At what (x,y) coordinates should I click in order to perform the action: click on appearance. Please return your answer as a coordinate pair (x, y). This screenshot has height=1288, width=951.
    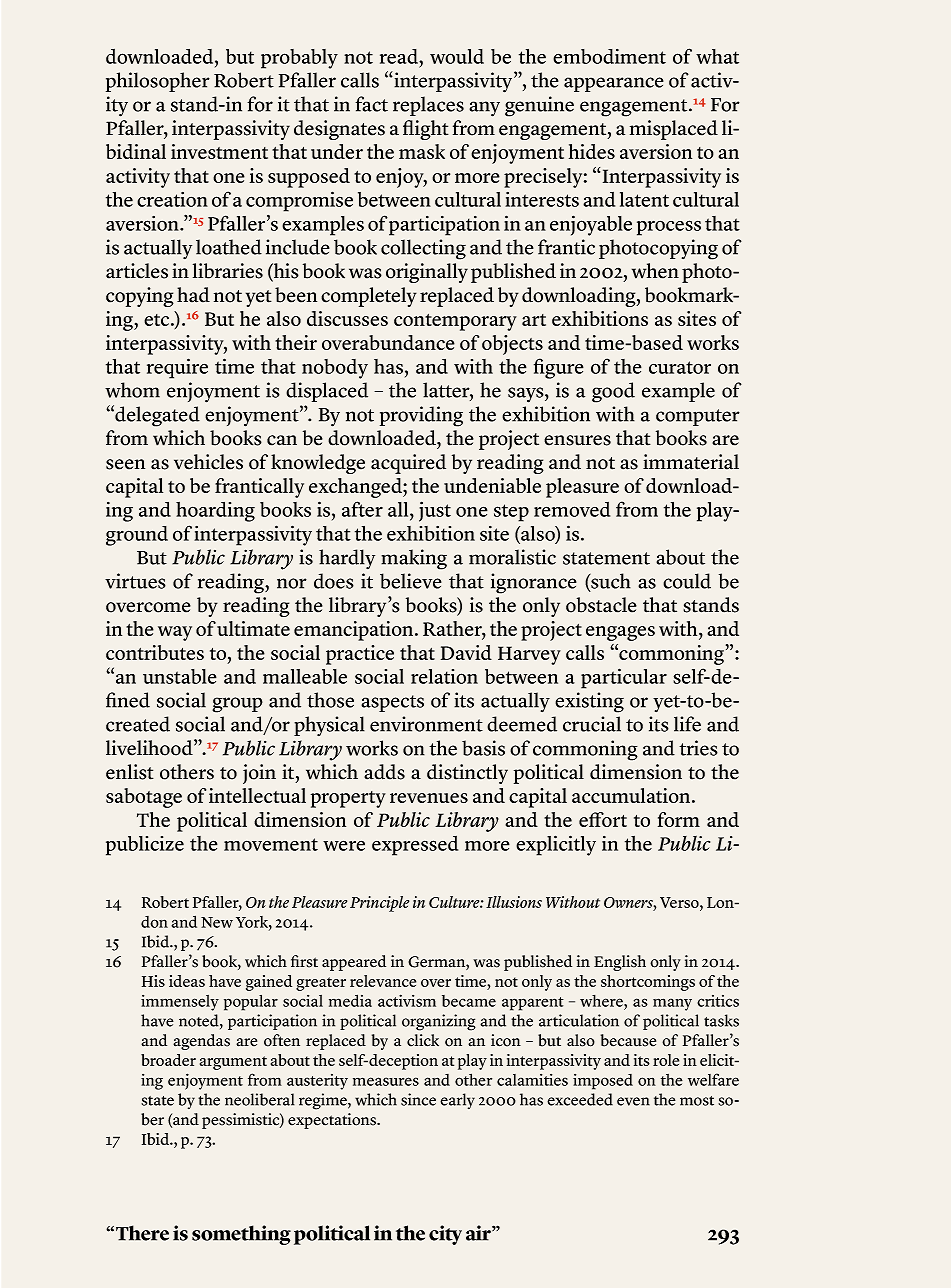
    Looking at the image, I should click on (614, 84).
